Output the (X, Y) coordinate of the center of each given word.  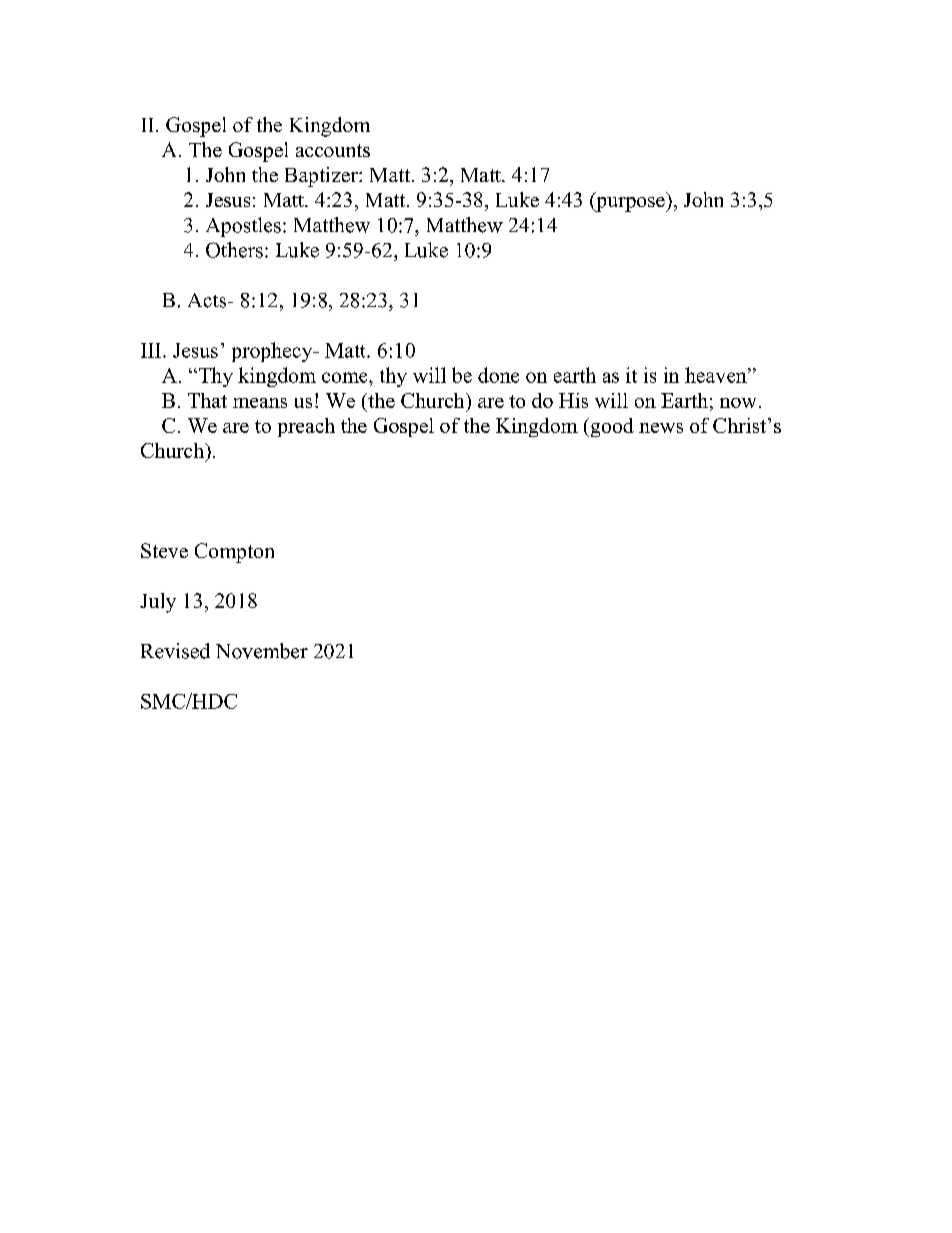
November (262, 651)
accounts (333, 150)
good (611, 427)
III (152, 350)
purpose (630, 204)
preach (306, 427)
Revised (175, 651)
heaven (717, 375)
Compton (234, 553)
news (661, 428)
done (498, 375)
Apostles (243, 227)
